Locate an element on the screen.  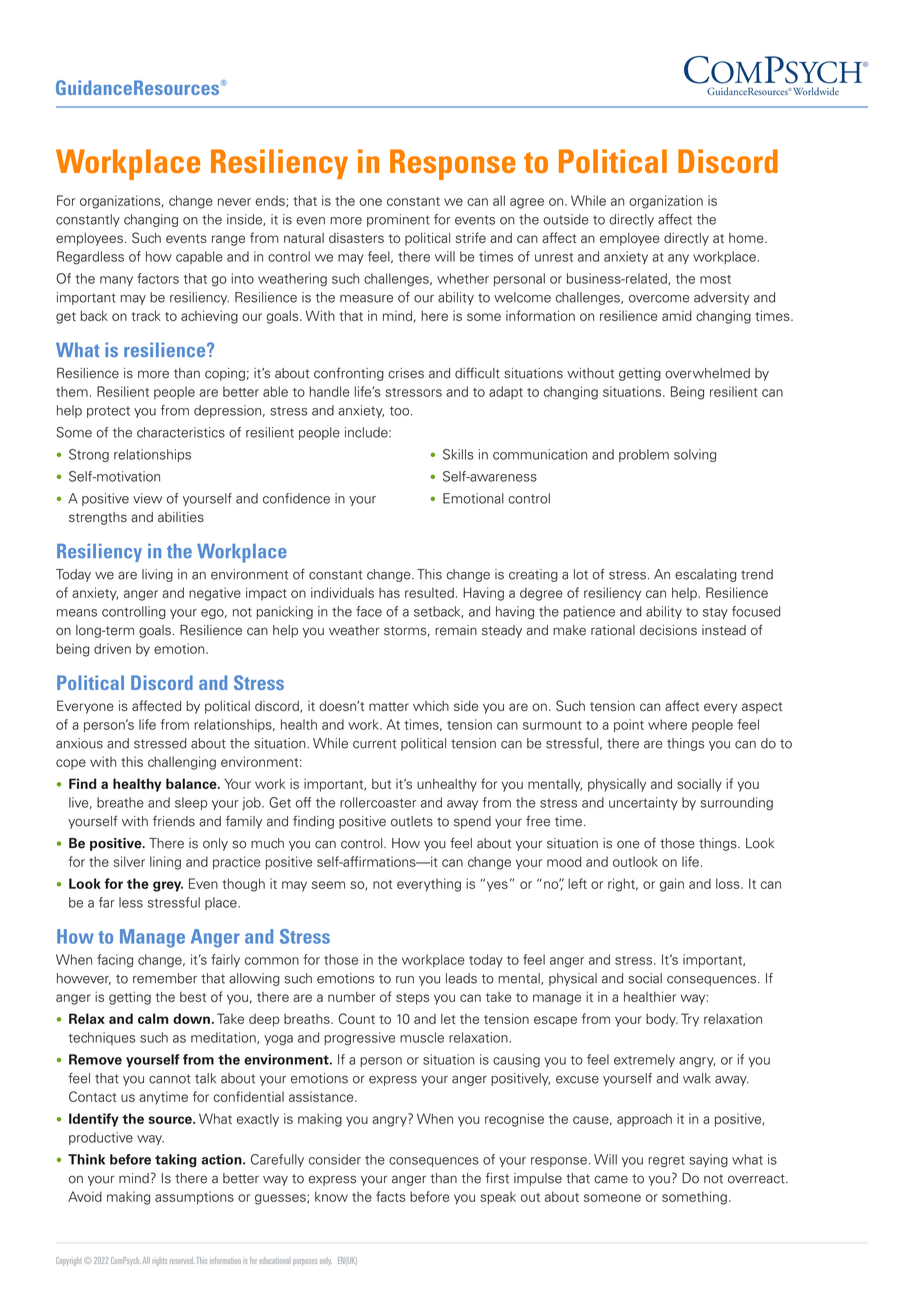
facts is located at coordinates (390, 1196).
